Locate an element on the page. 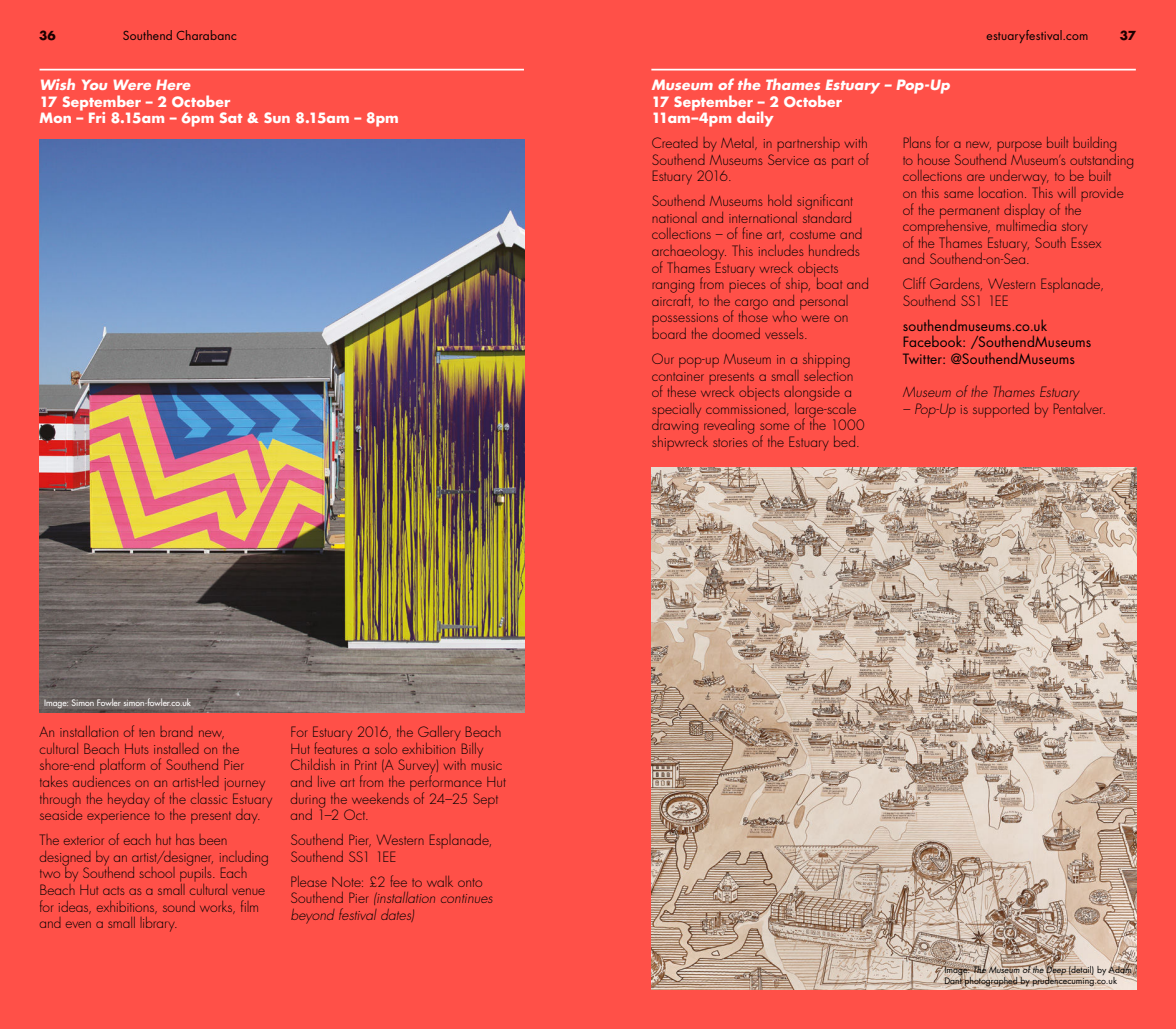 Image resolution: width=1176 pixels, height=1029 pixels. stories is located at coordinates (730, 442).
